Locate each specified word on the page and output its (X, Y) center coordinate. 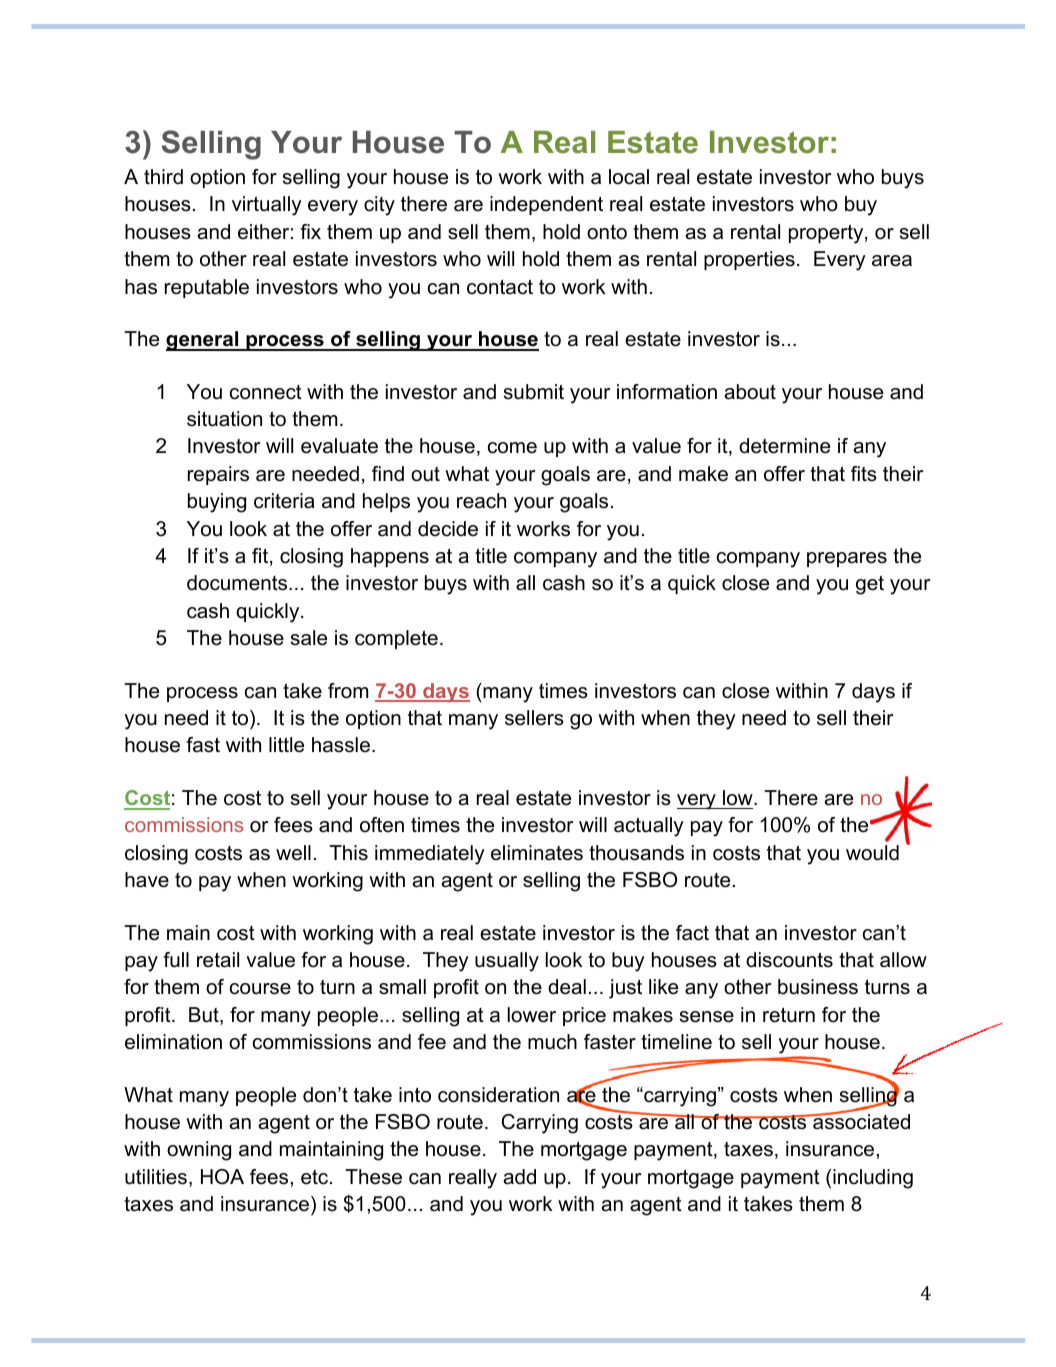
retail (218, 960)
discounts (789, 960)
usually (507, 962)
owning (199, 1151)
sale (309, 638)
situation (224, 419)
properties (749, 260)
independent (546, 205)
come (512, 448)
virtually (267, 206)
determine (784, 446)
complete (396, 639)
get (870, 585)
